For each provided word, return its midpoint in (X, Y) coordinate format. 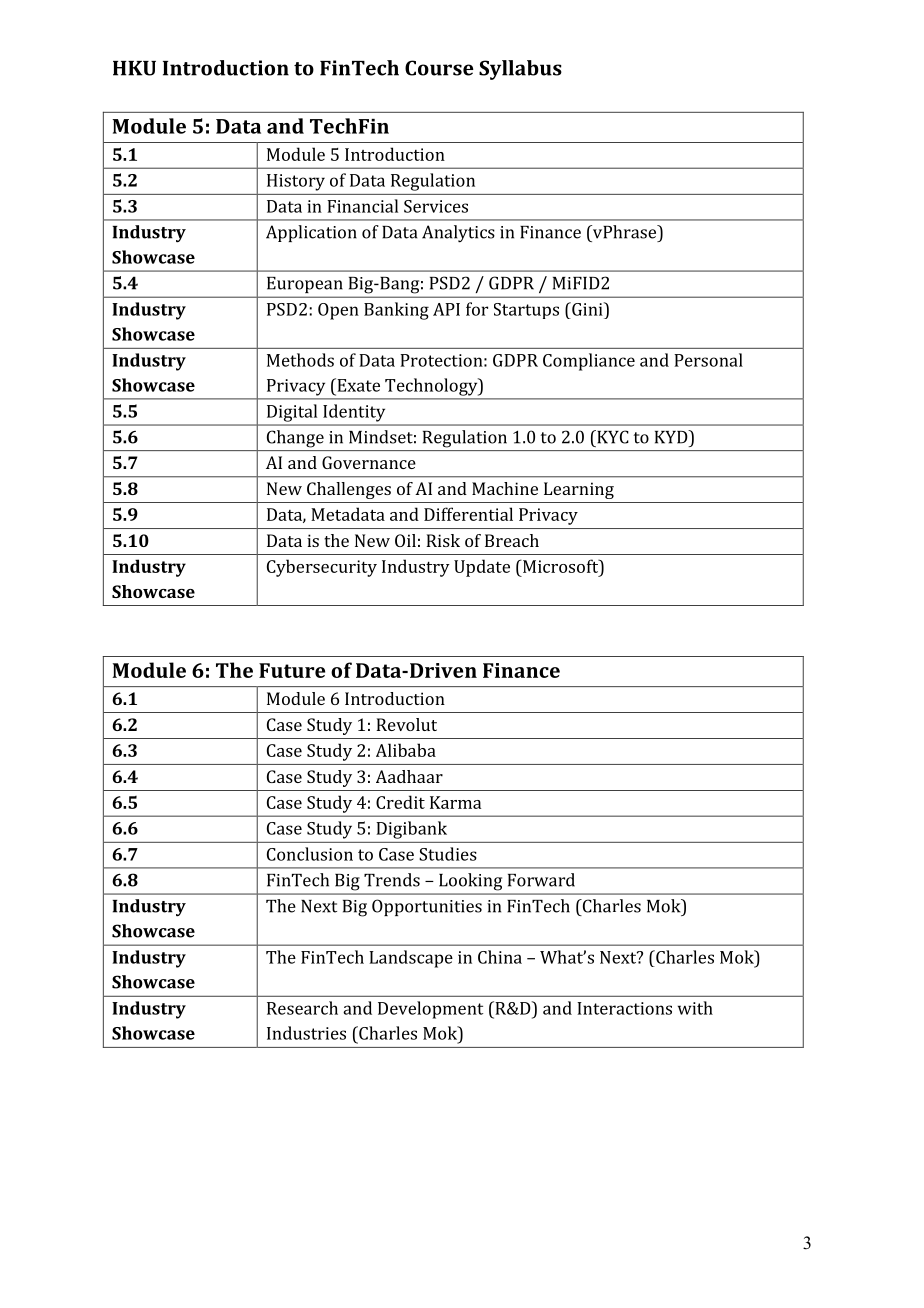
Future (292, 670)
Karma (455, 802)
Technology (432, 387)
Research (302, 1008)
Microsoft (561, 566)
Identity (354, 413)
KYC (612, 437)
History (296, 182)
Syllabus (520, 70)
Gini (587, 309)
